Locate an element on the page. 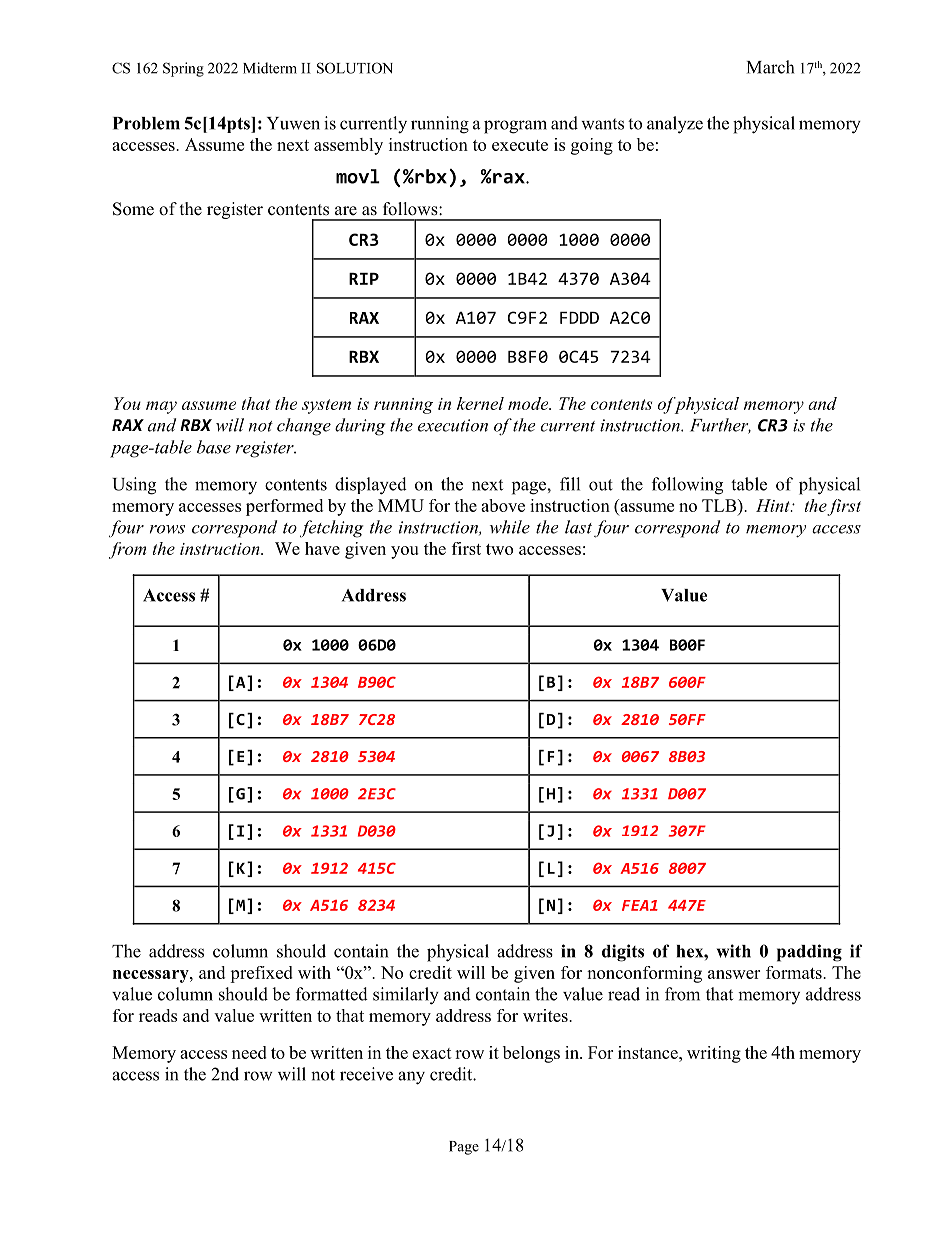  above is located at coordinates (503, 505).
